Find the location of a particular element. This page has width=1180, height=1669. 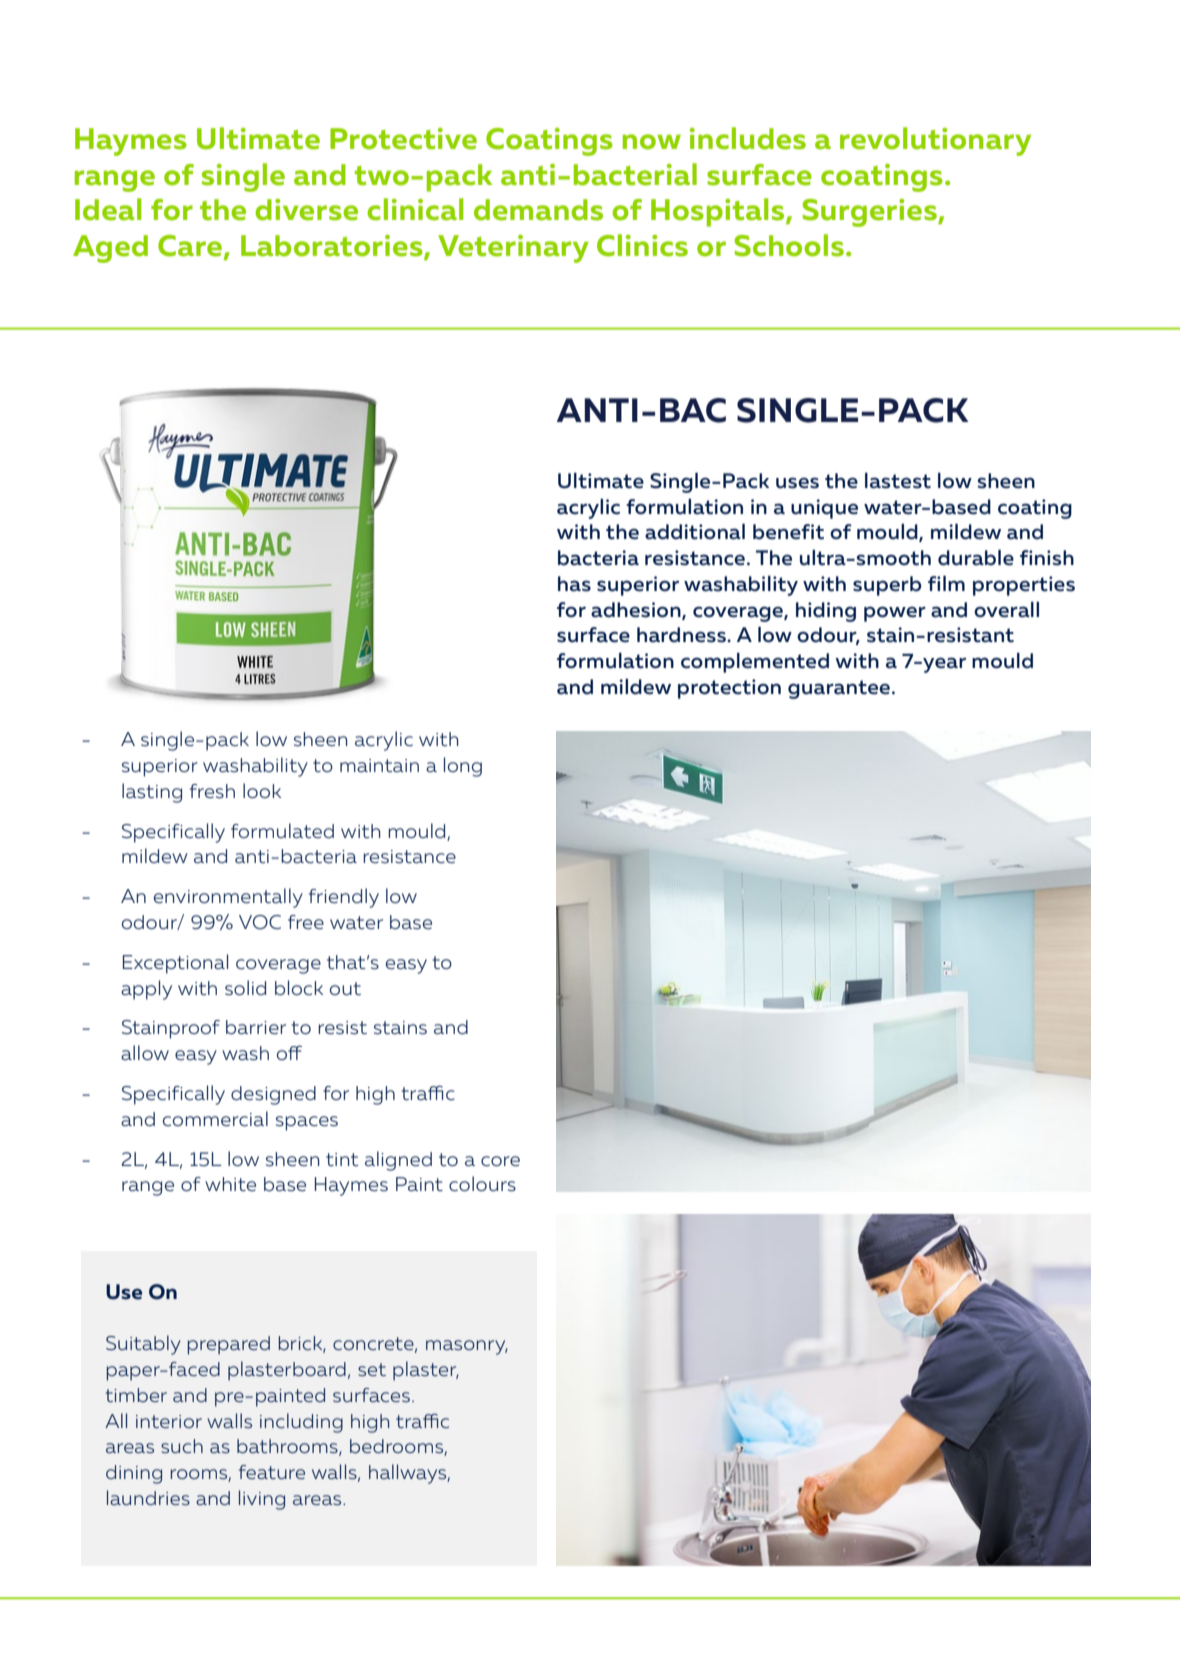

core is located at coordinates (500, 1161).
